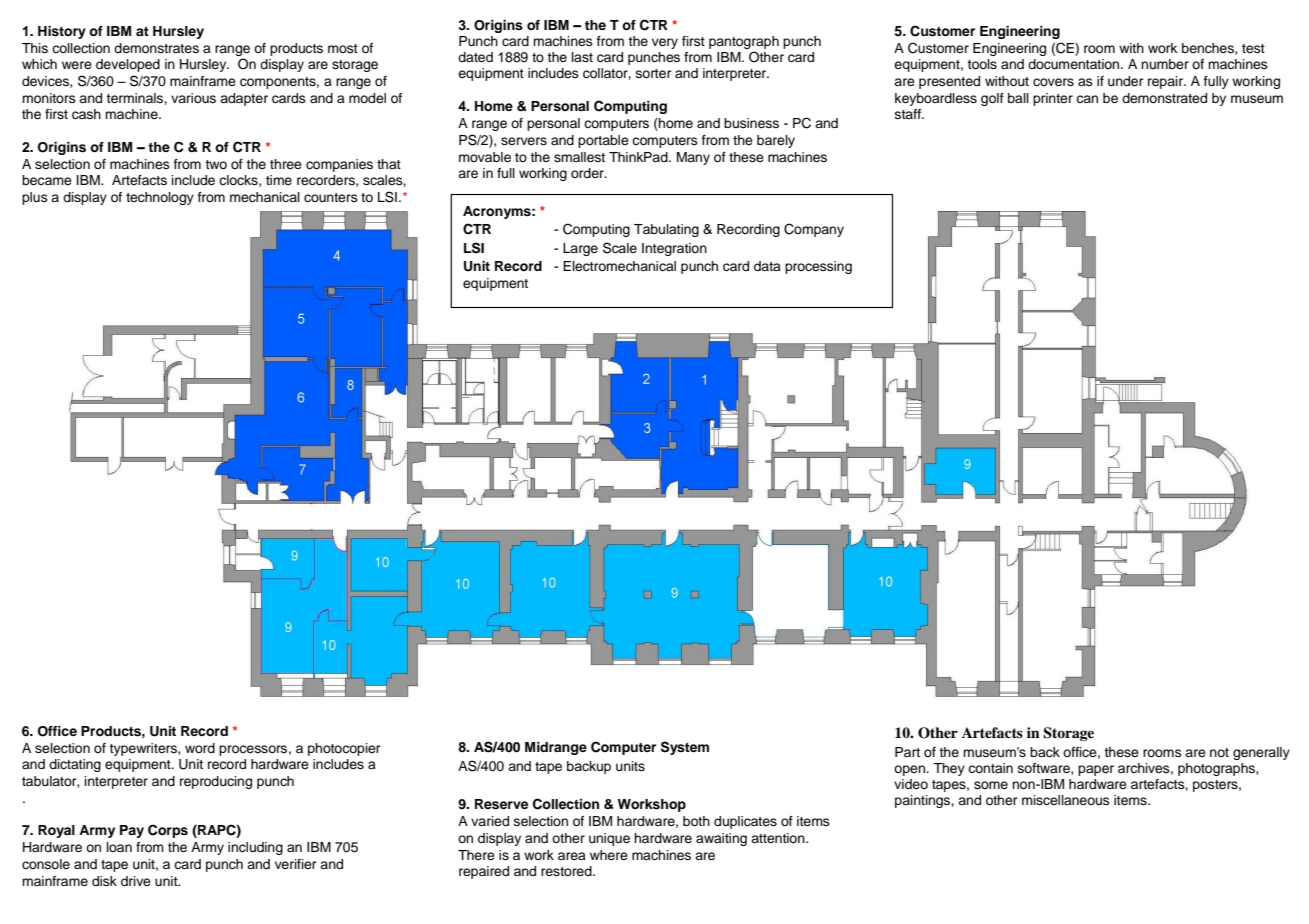 Image resolution: width=1309 pixels, height=924 pixels. What do you see at coordinates (344, 749) in the screenshot?
I see `photocopier` at bounding box center [344, 749].
